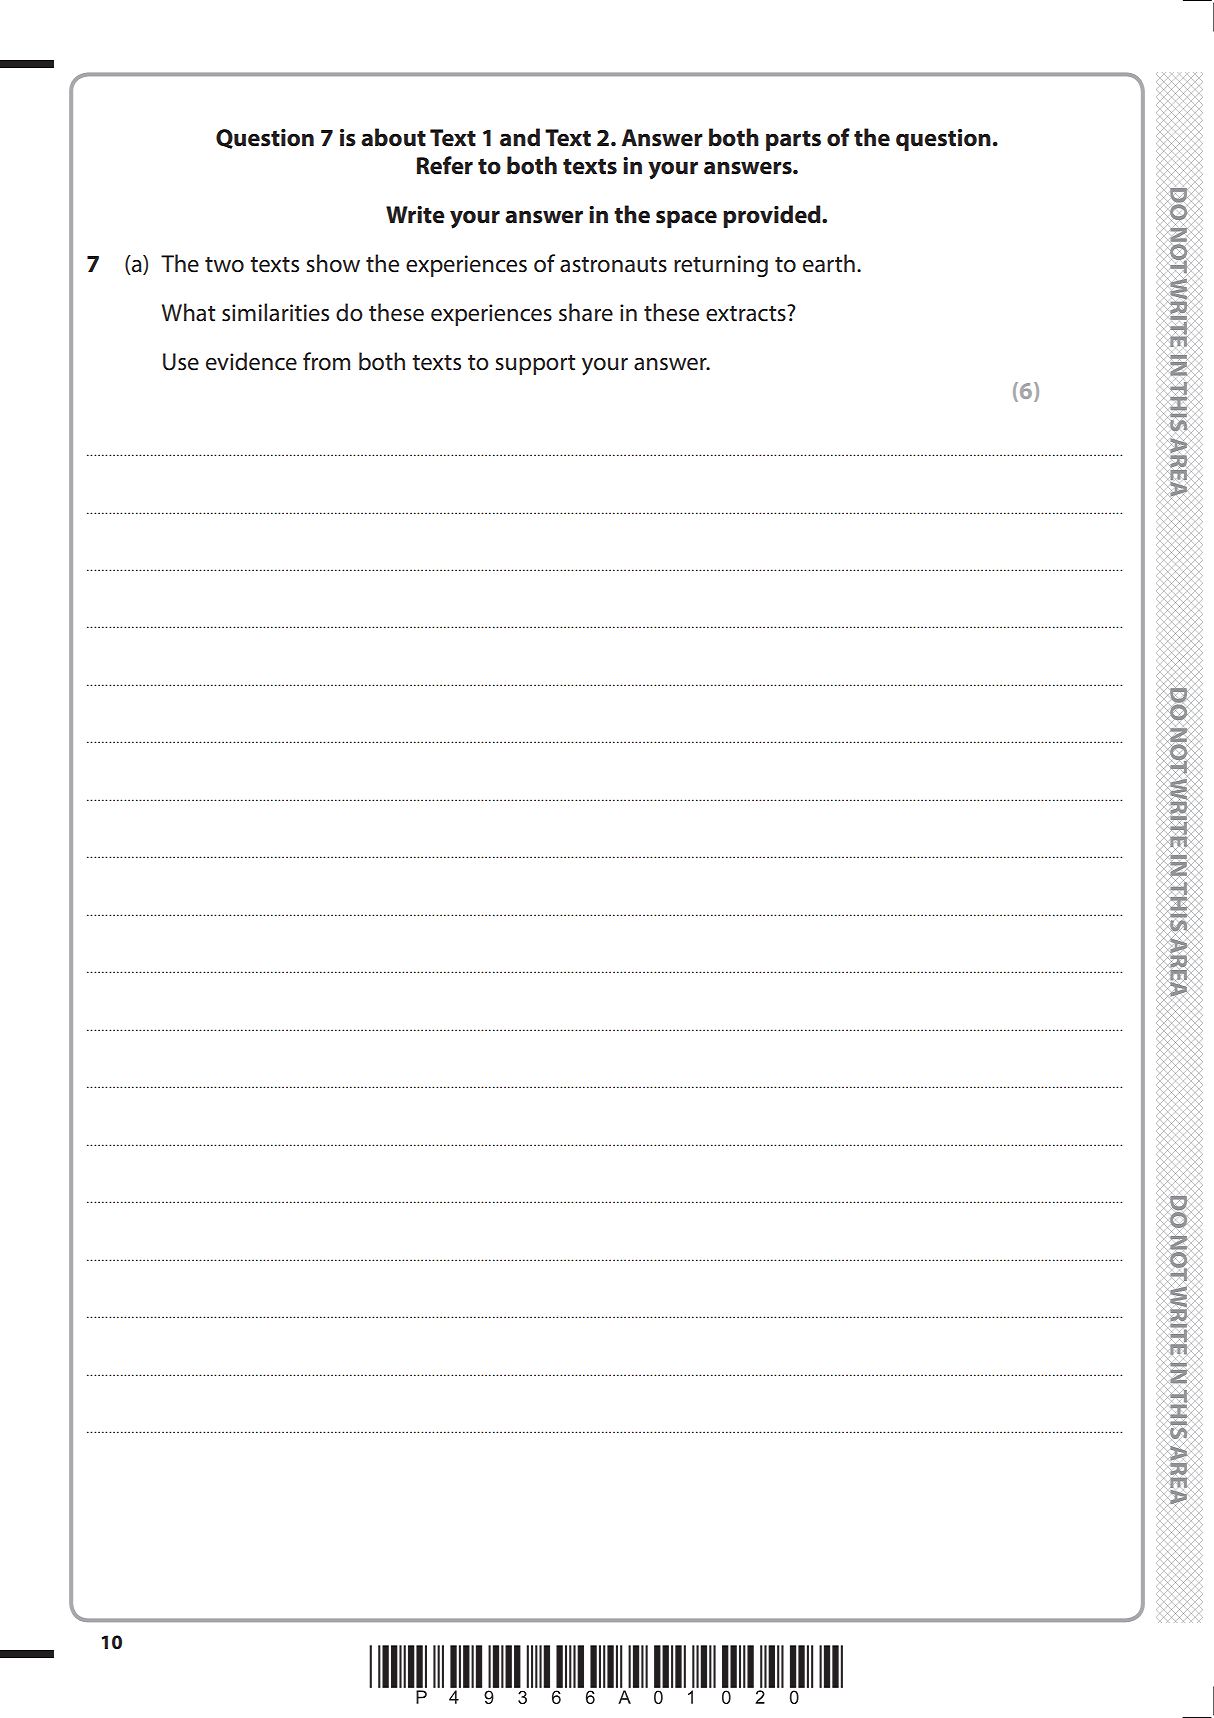 This screenshot has height=1718, width=1214. I want to click on Refer, so click(445, 165).
